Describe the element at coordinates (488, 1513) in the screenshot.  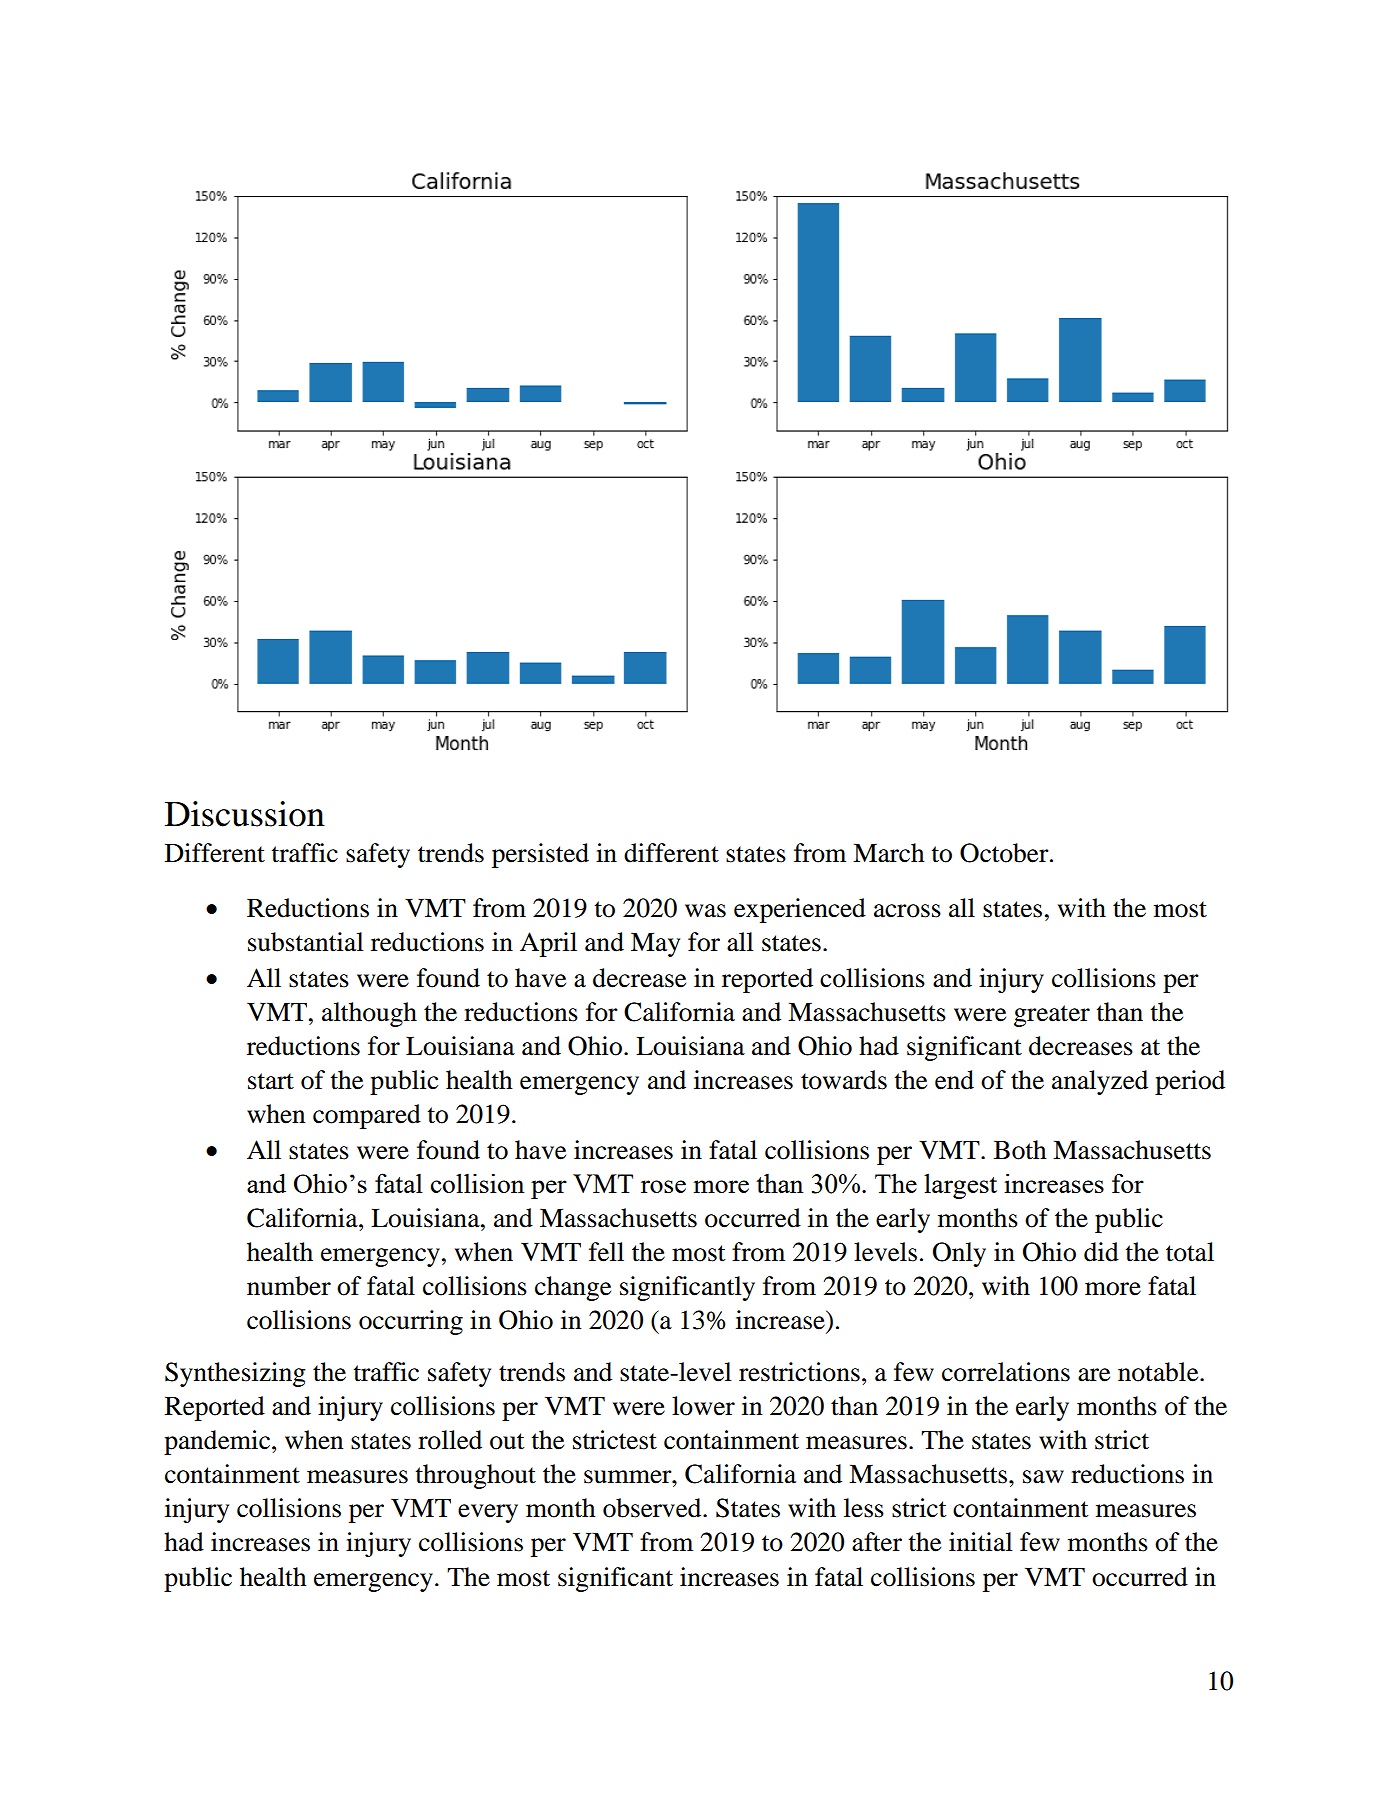
I see `every` at that location.
